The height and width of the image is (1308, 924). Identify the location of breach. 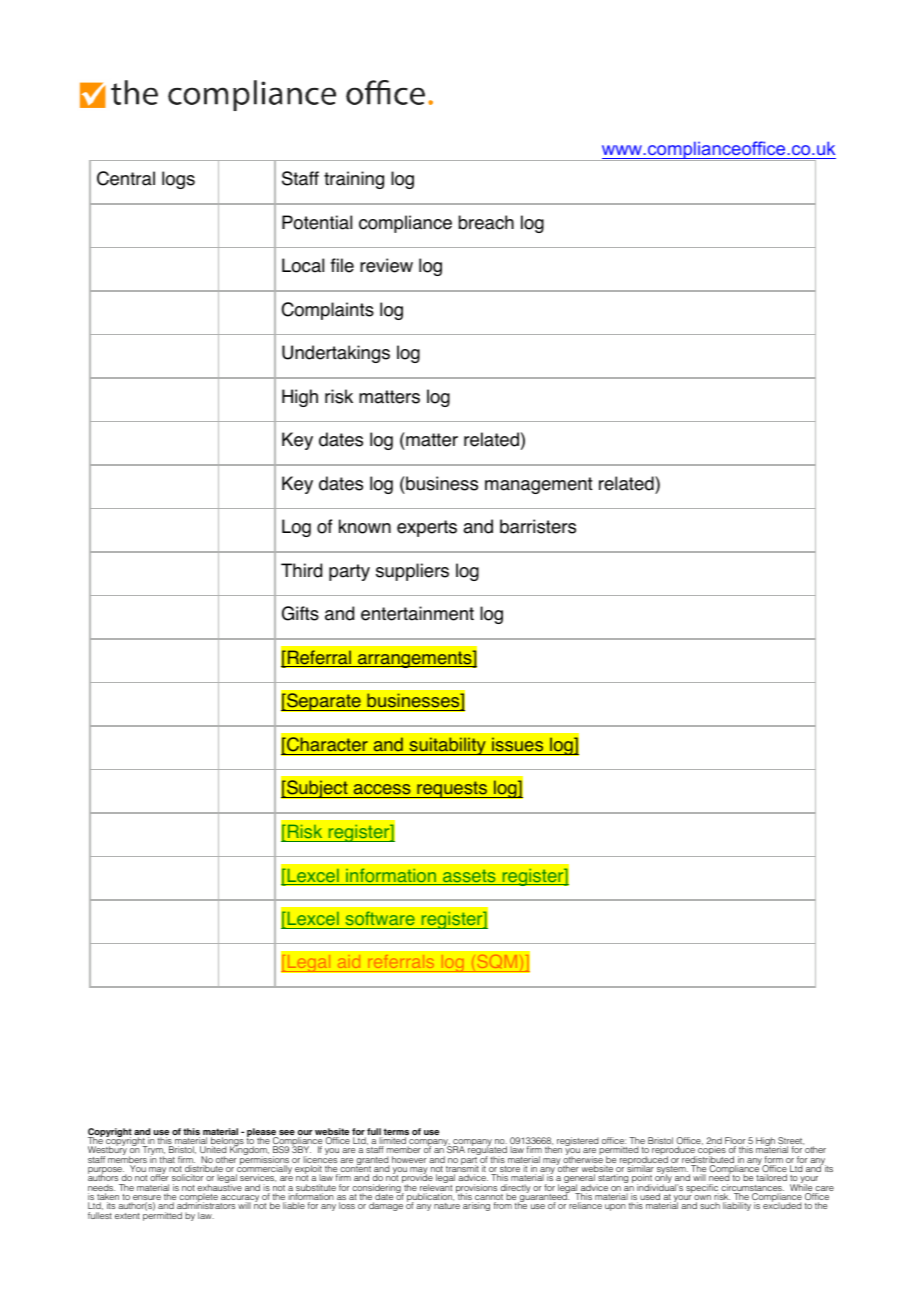
(486, 222).
